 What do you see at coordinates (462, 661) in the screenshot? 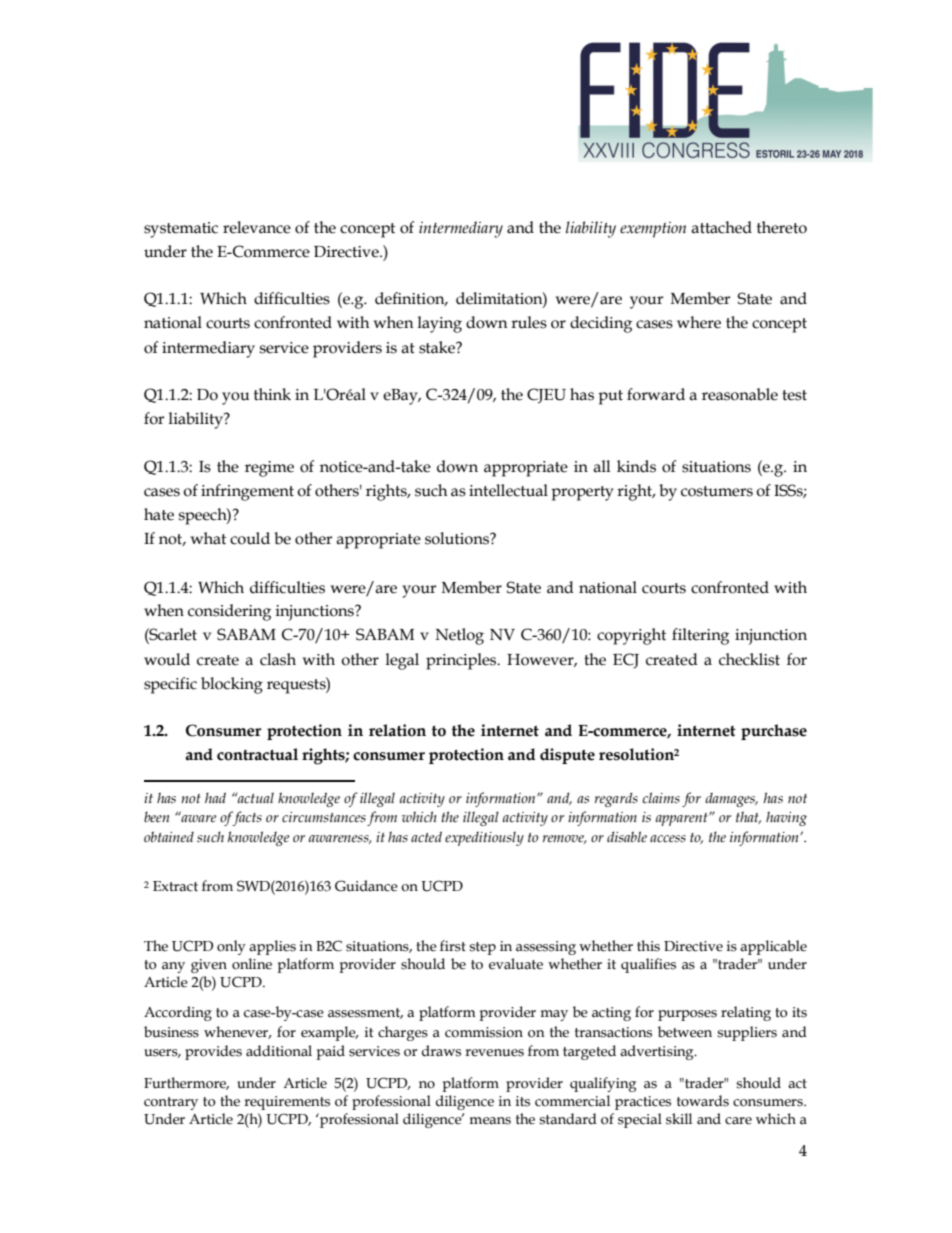
I see `principles` at bounding box center [462, 661].
